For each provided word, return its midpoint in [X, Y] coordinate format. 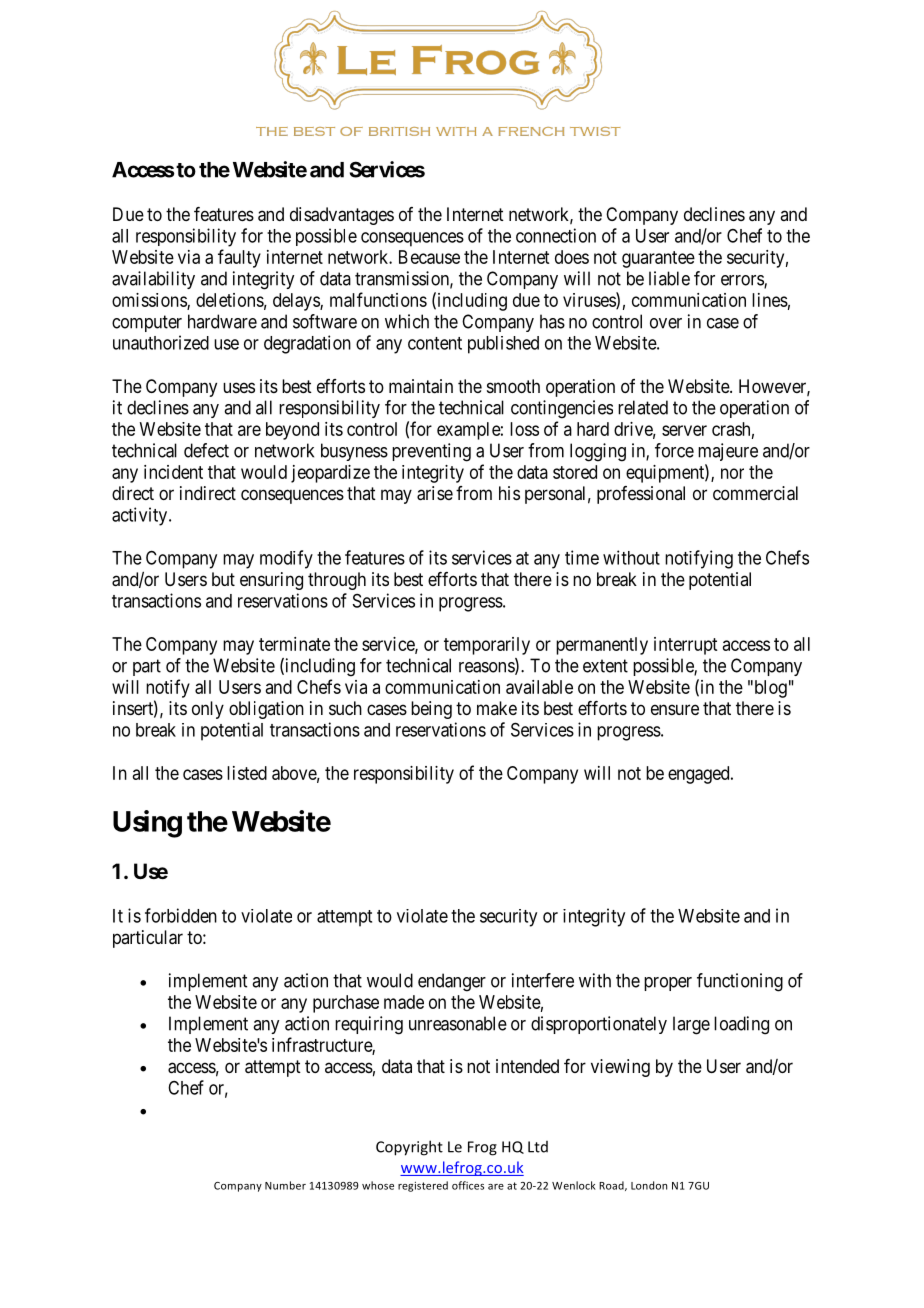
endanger [452, 982]
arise [435, 493]
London [649, 1185]
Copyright [409, 1148]
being [431, 710]
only [208, 710]
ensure [675, 709]
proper [668, 984]
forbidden [181, 915]
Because [429, 257]
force [674, 450]
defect [206, 450]
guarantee [658, 259]
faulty [239, 258]
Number [285, 1185]
